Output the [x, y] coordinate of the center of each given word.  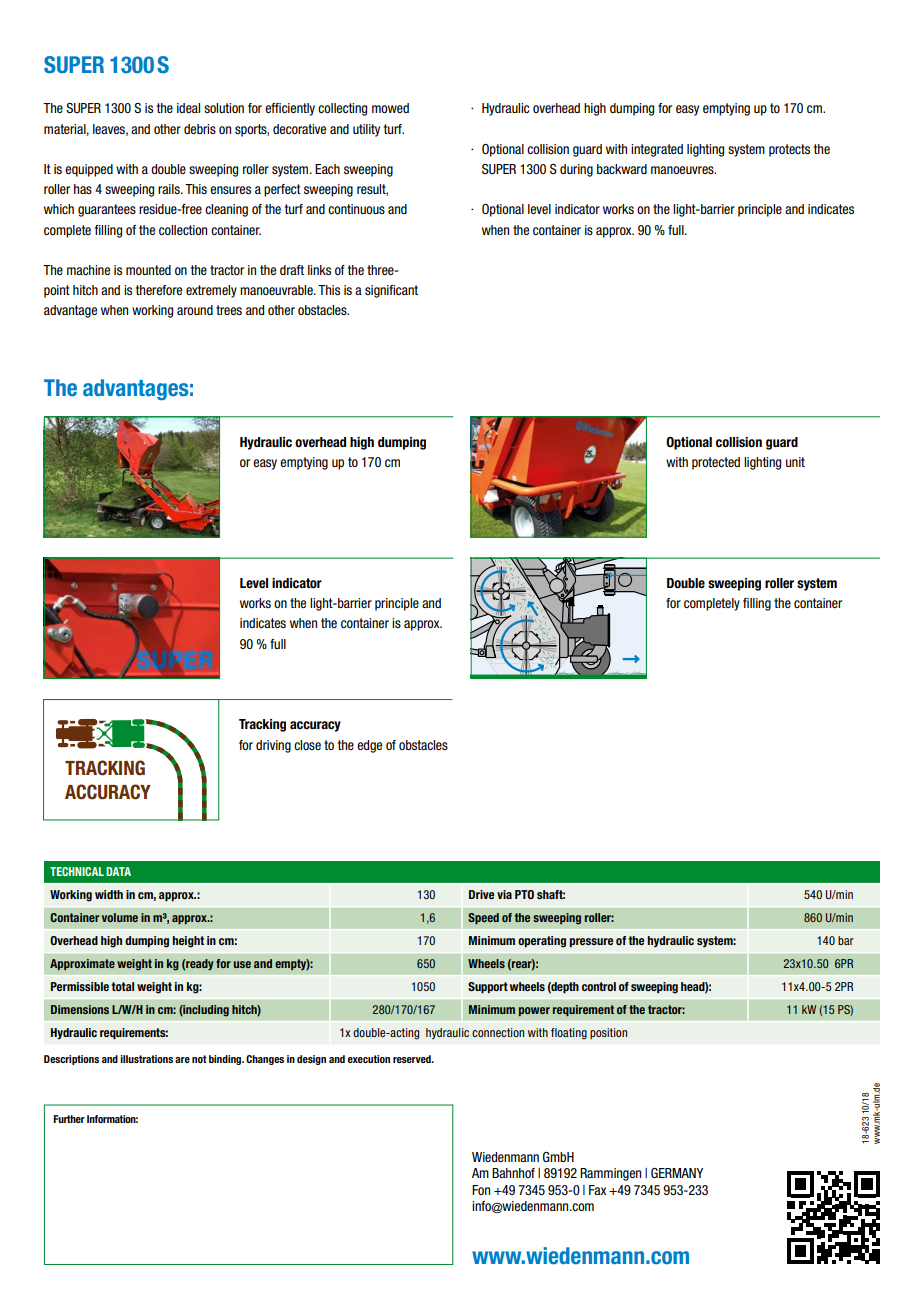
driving [273, 746]
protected [716, 463]
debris [200, 129]
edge [369, 746]
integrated [657, 150]
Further [69, 1119]
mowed [390, 108]
